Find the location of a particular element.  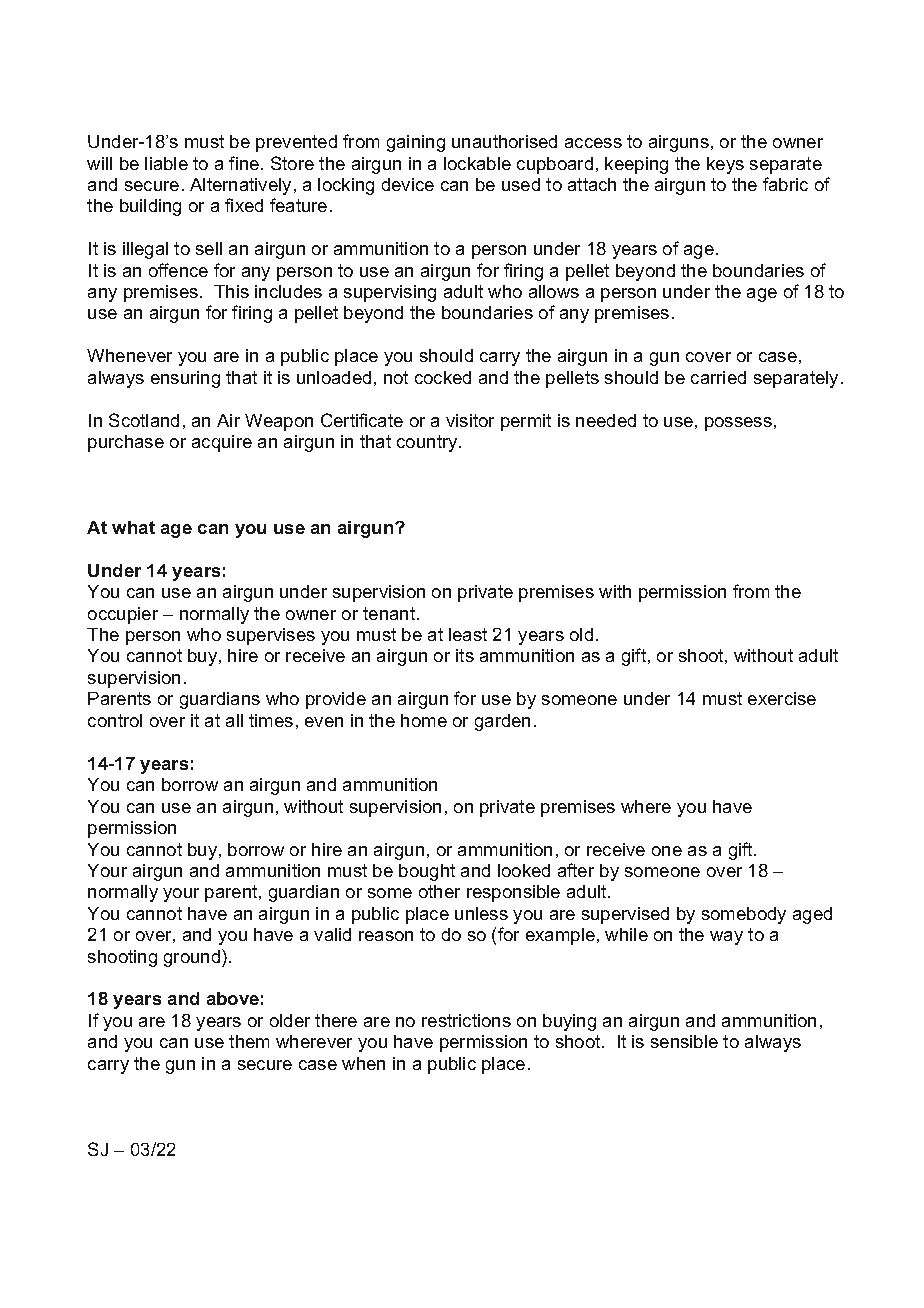

exercise is located at coordinates (782, 698).
